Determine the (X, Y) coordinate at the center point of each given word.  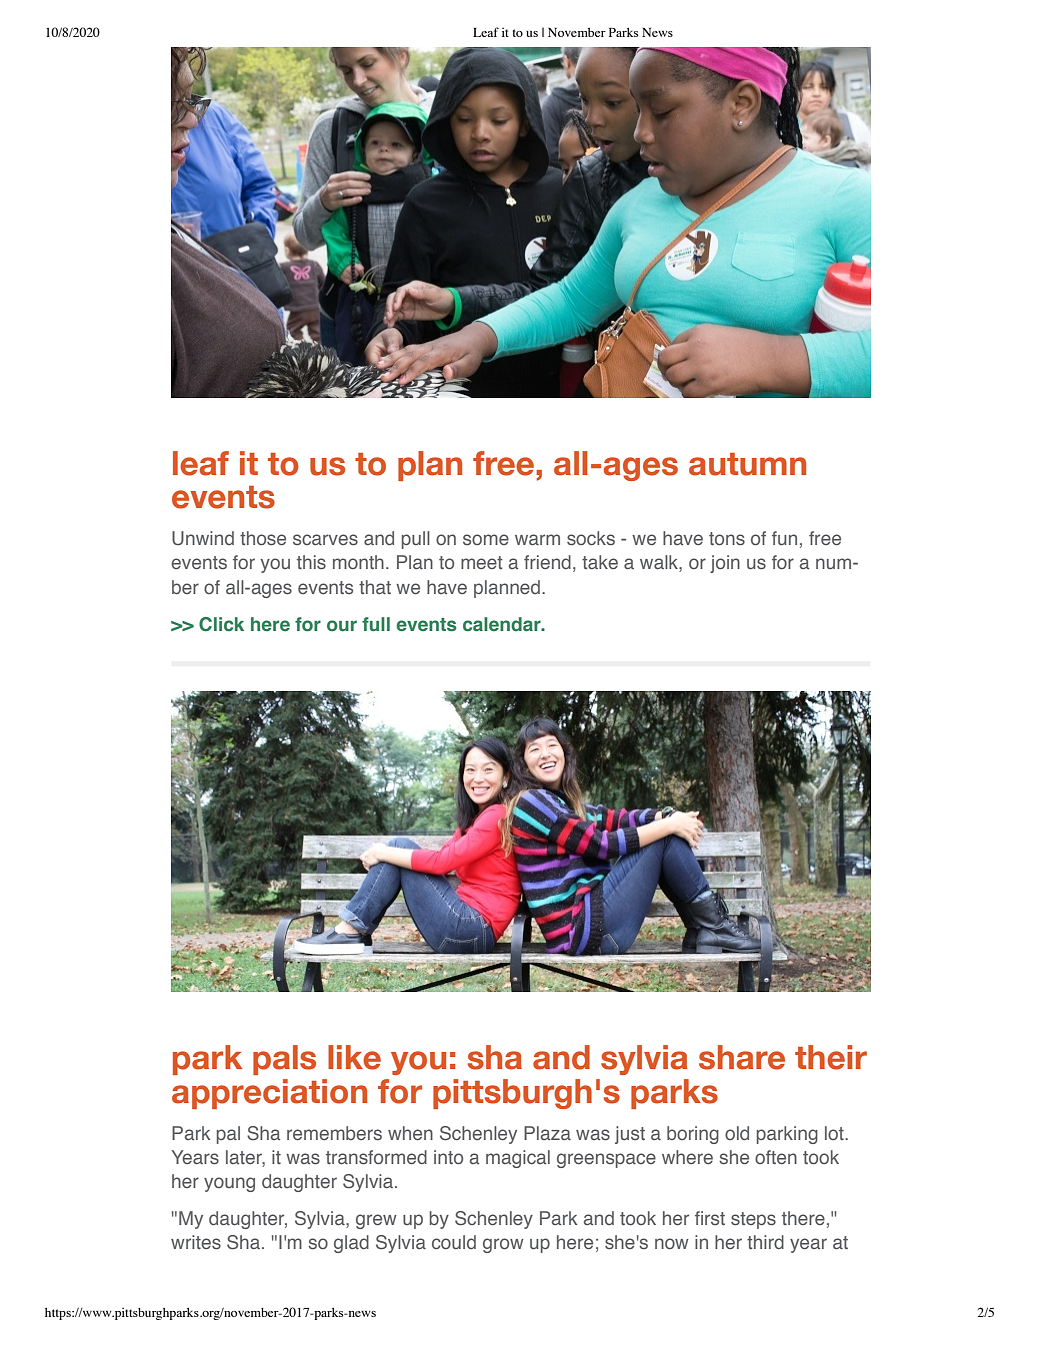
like (354, 1057)
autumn (747, 464)
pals (284, 1060)
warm (537, 539)
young (229, 1184)
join (725, 564)
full (376, 624)
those (263, 538)
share (742, 1057)
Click (221, 624)
